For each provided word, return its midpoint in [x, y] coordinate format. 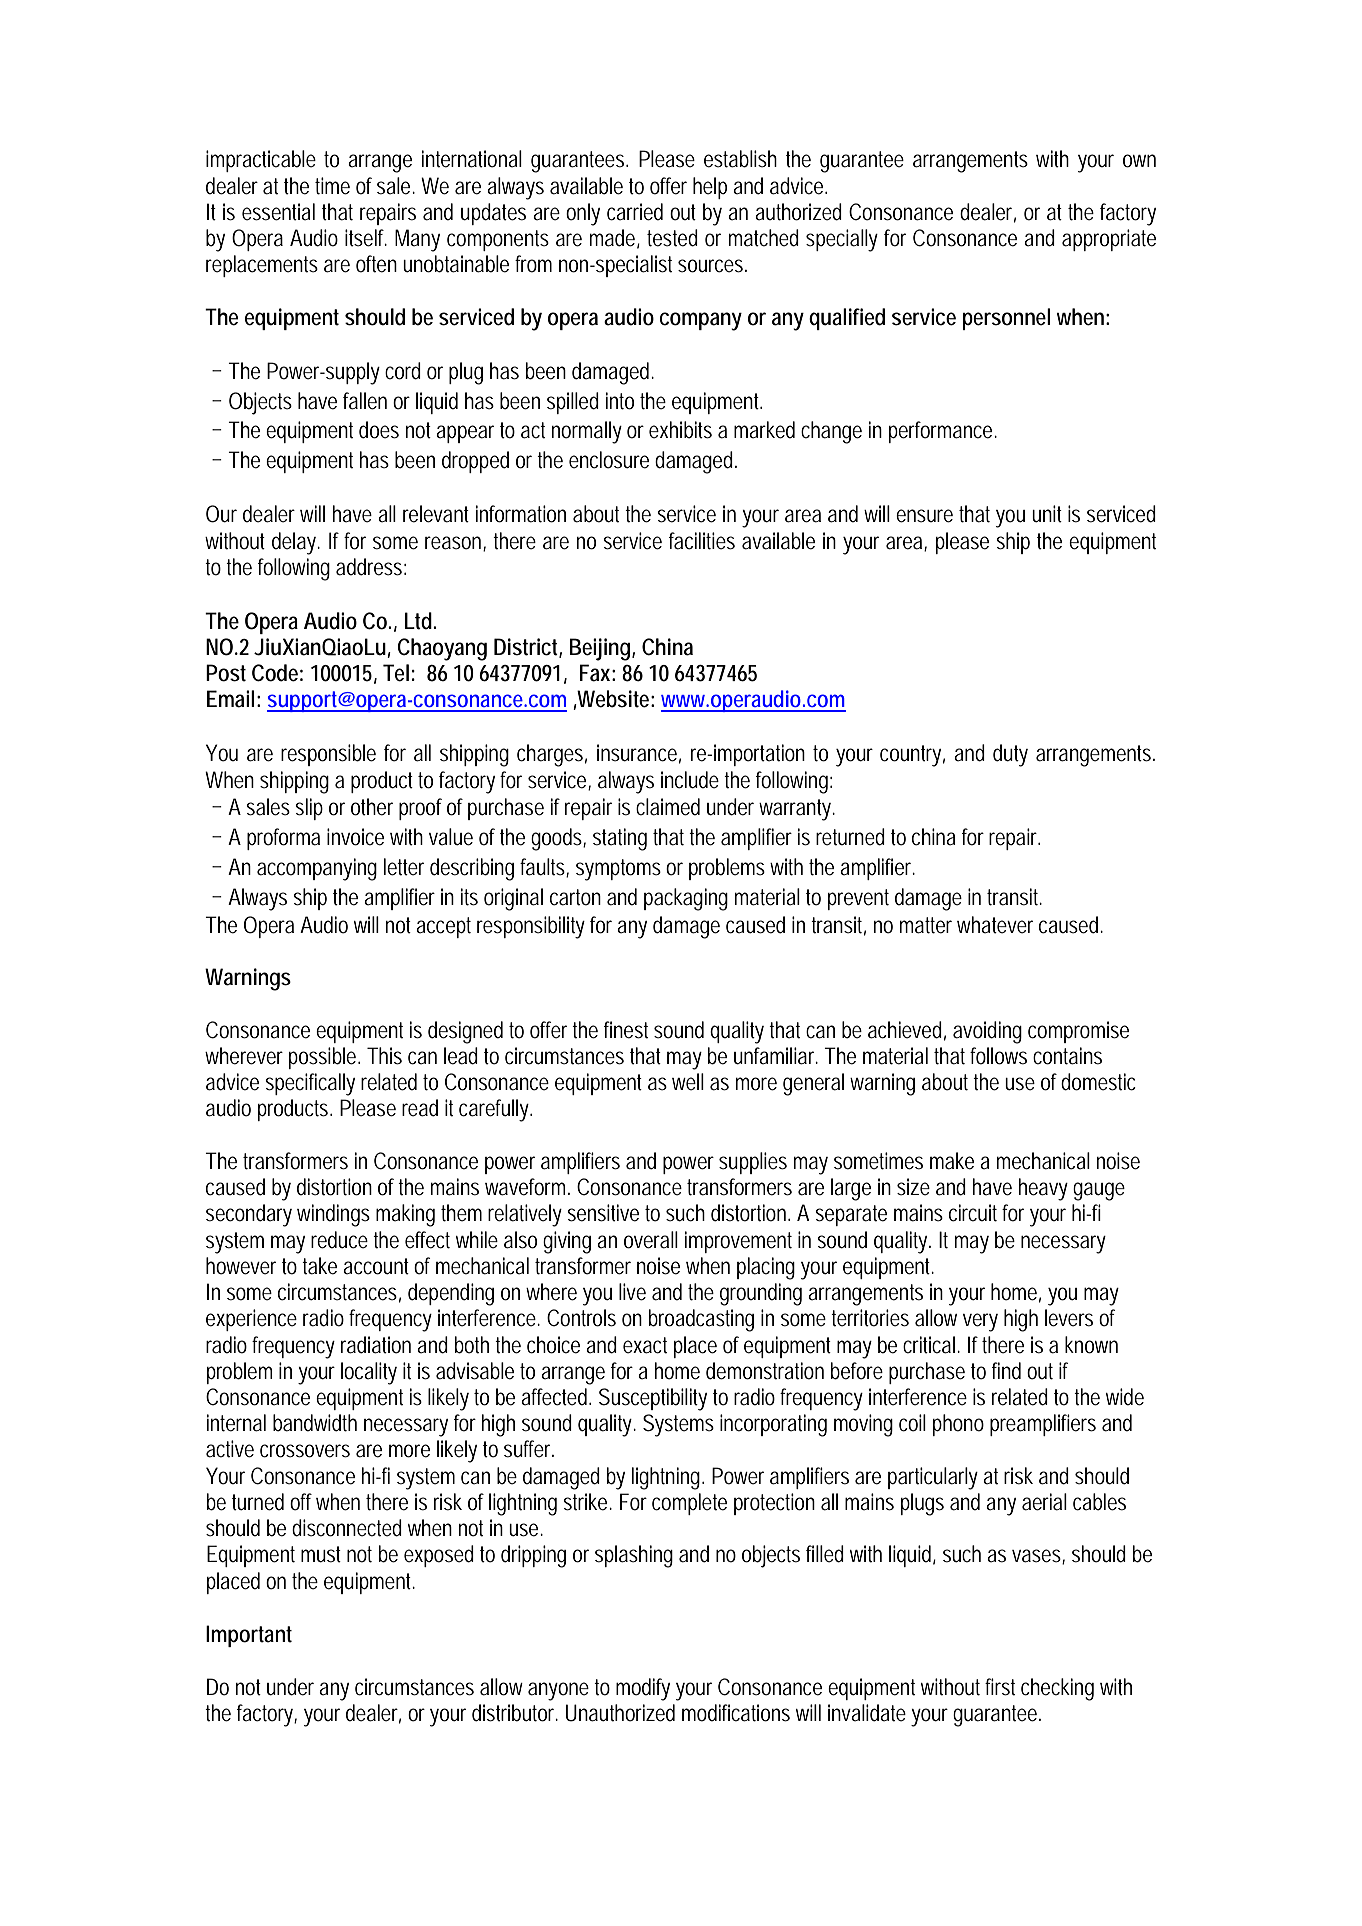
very [980, 1322]
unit [1047, 514]
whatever [995, 925]
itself [366, 238]
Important [249, 1636]
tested [672, 238]
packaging [686, 899]
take [319, 1266]
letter [404, 867]
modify [643, 1689]
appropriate [1109, 240]
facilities [702, 541]
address [371, 567]
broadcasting [701, 1320]
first [1000, 1687]
